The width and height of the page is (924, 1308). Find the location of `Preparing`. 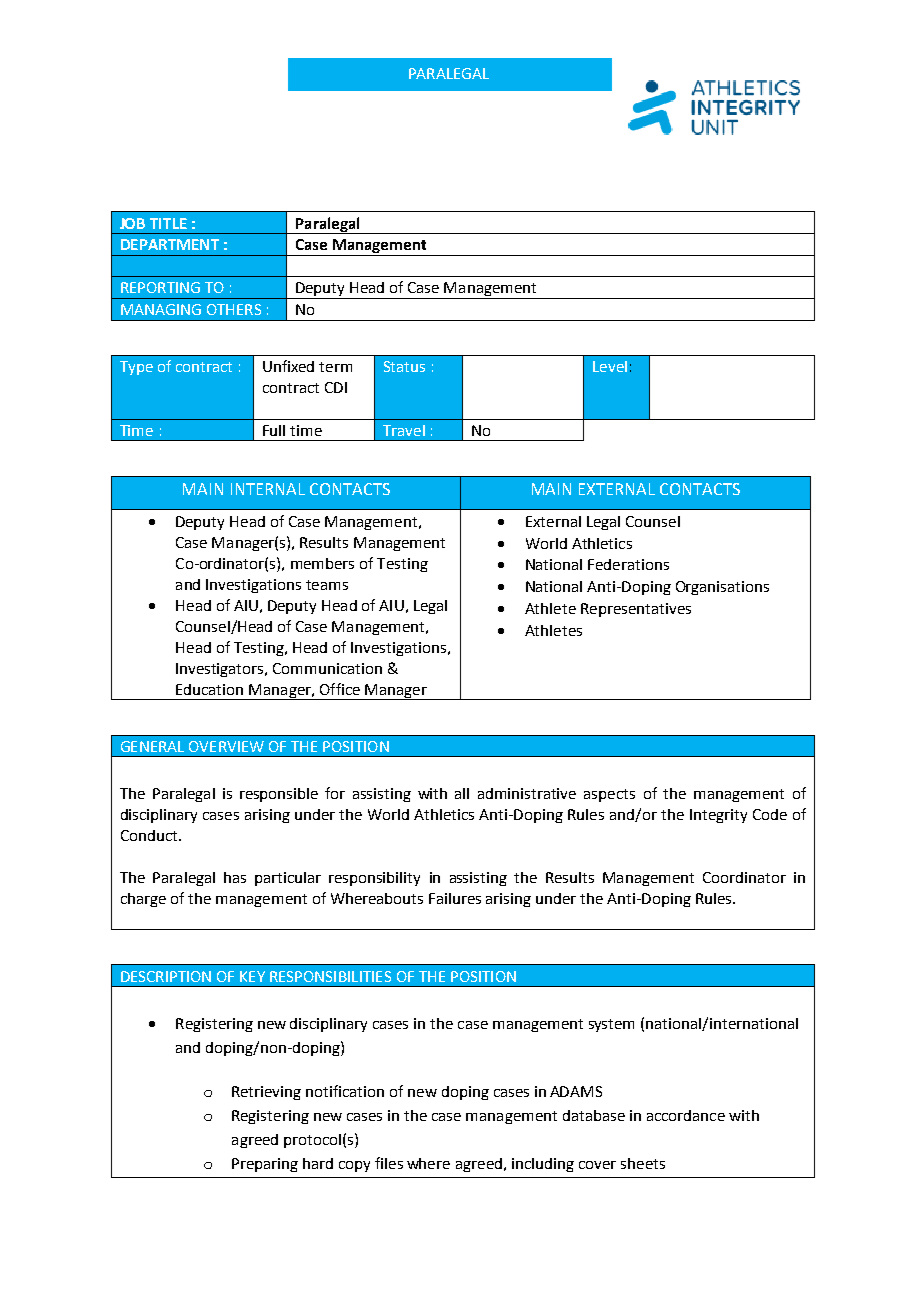

Preparing is located at coordinates (265, 1165).
